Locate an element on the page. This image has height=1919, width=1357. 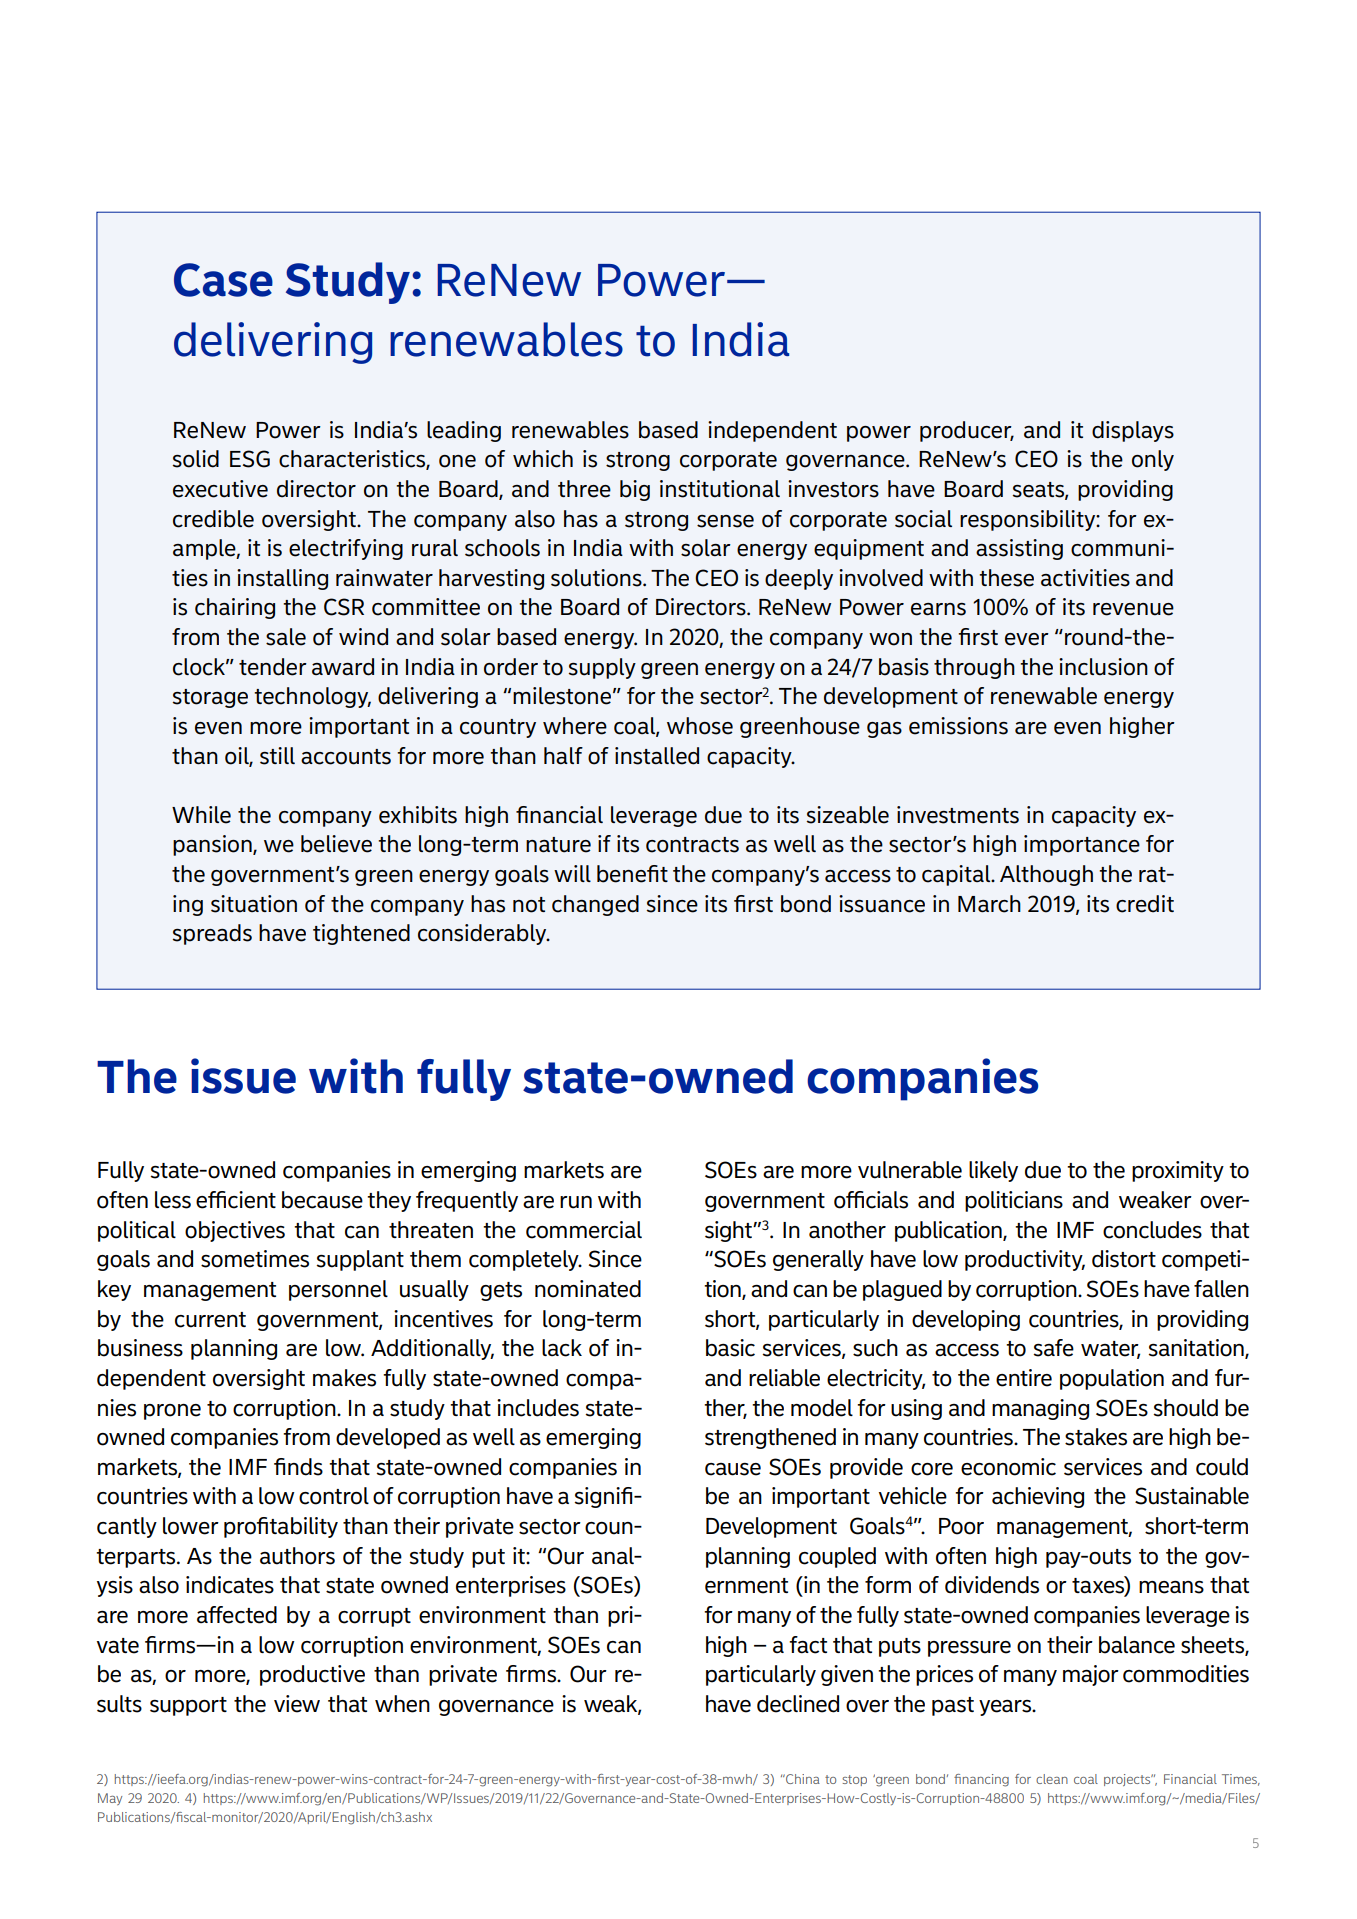
changed is located at coordinates (595, 905).
